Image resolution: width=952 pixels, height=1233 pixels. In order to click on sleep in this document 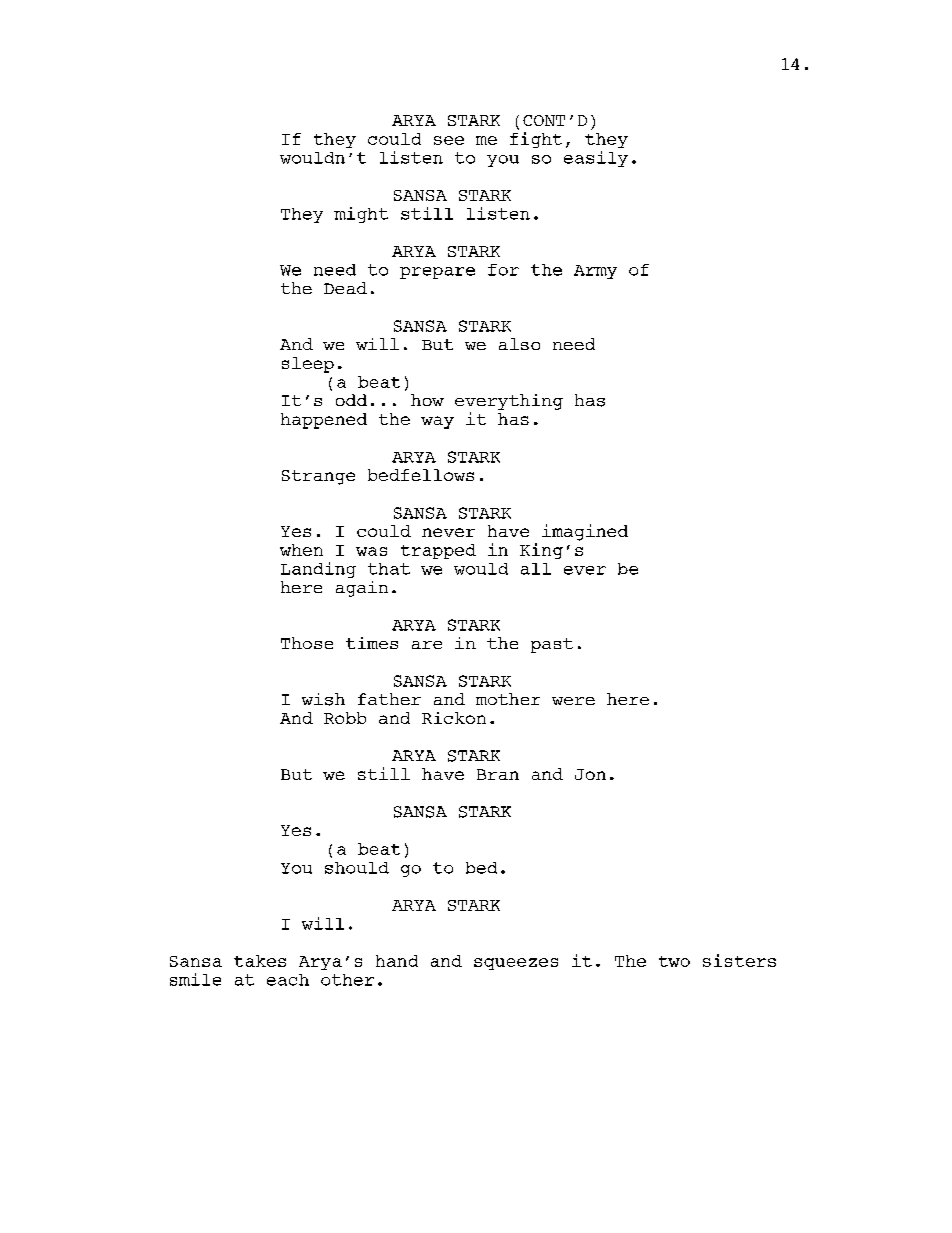, I will do `click(308, 365)`.
